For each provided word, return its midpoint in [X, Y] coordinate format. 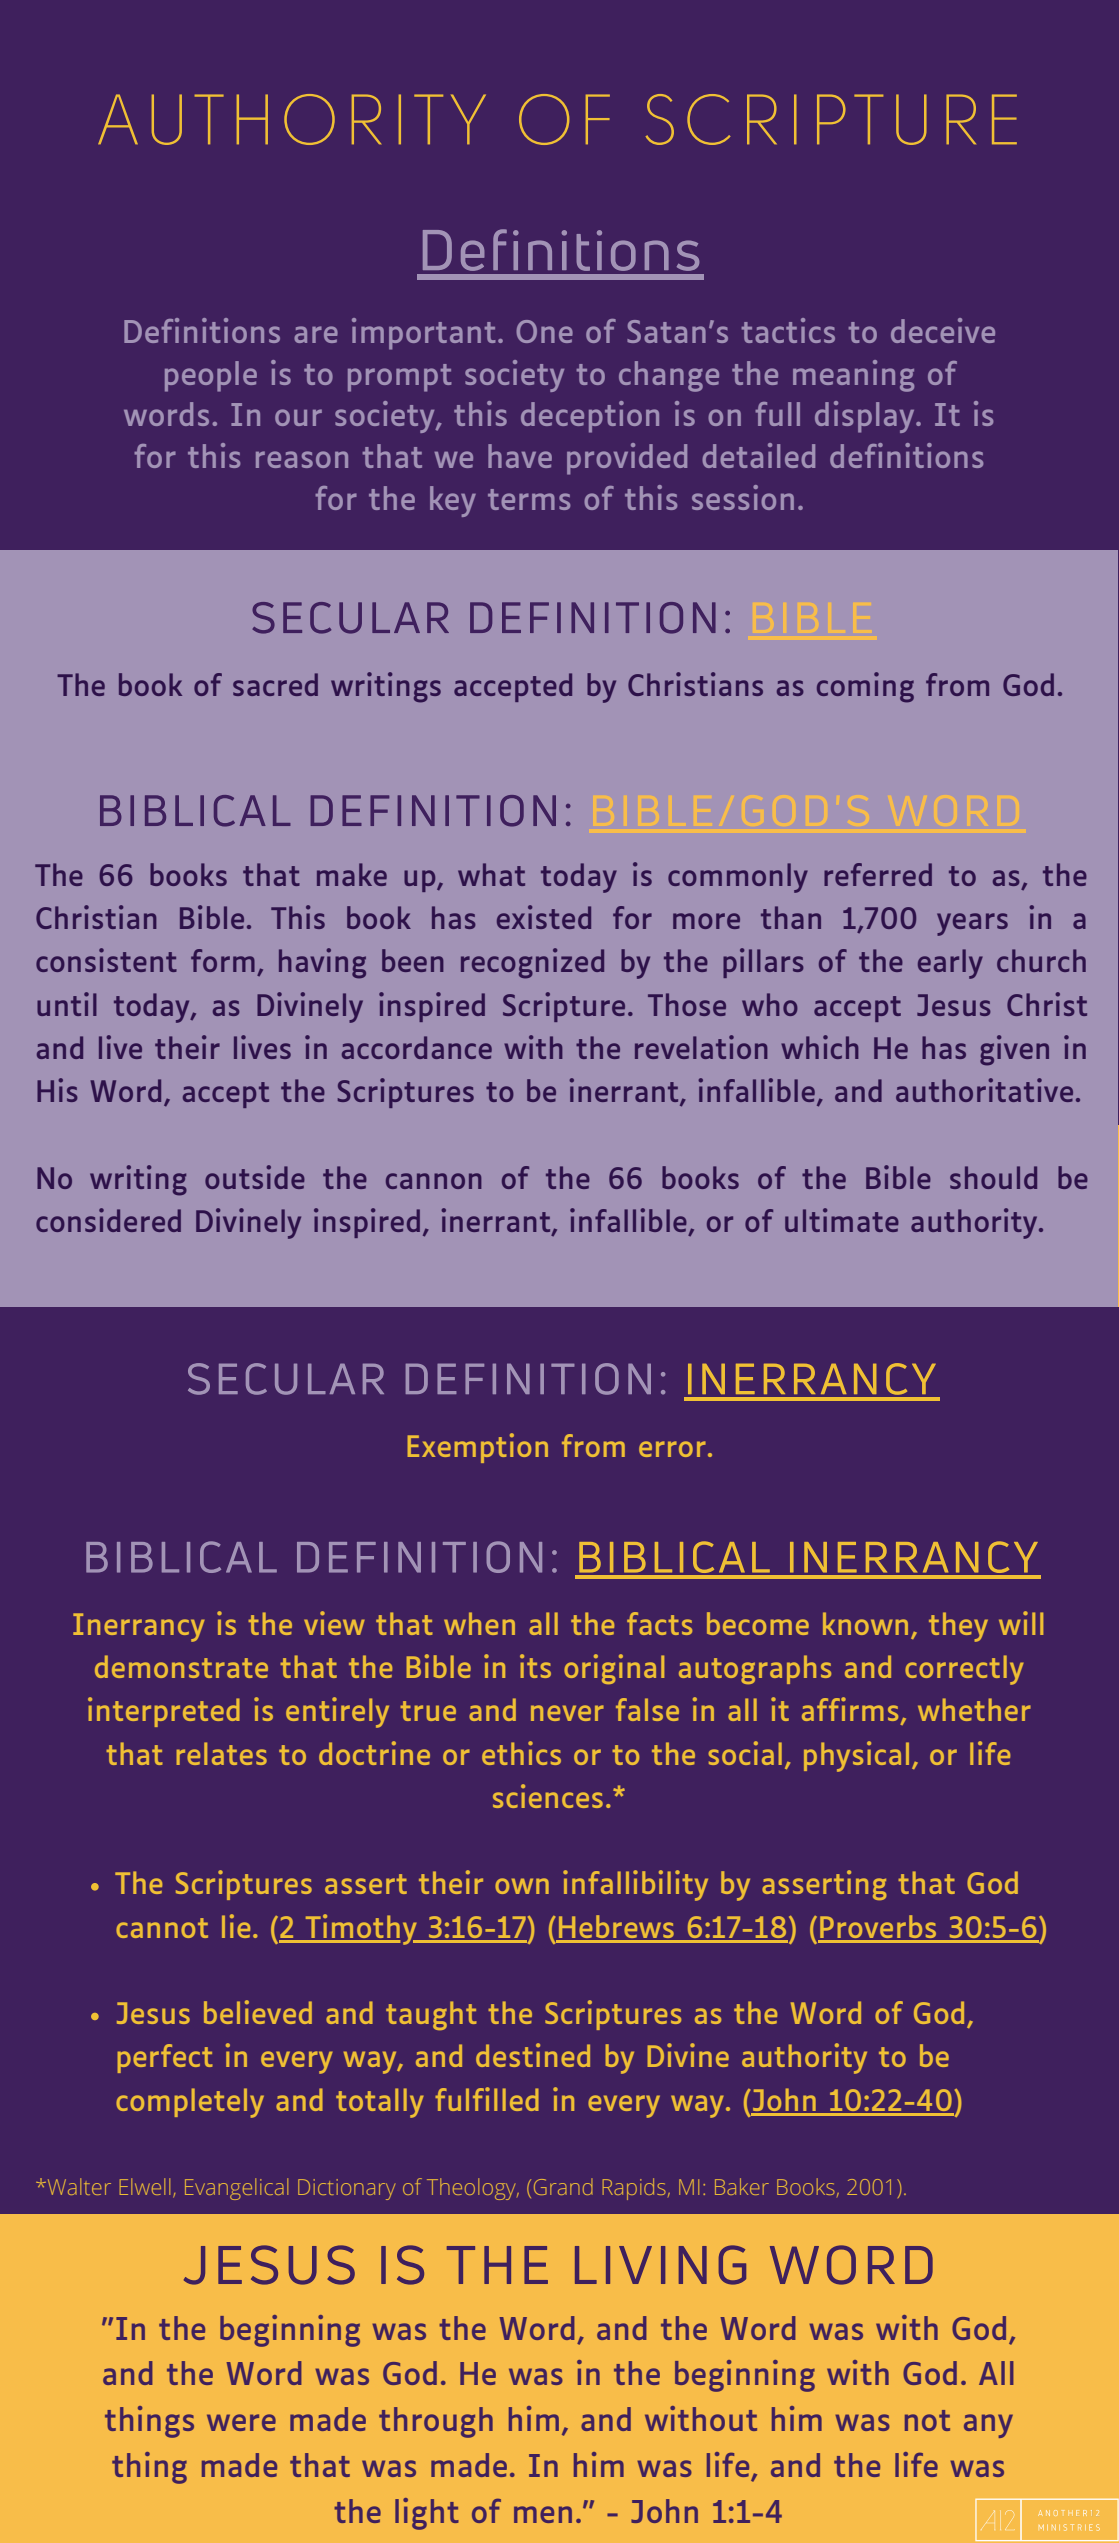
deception [590, 417]
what [491, 874]
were [241, 2422]
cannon [433, 1181]
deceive [943, 330]
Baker [742, 2186]
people [211, 376]
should [993, 1177]
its [535, 1666]
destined [533, 2055]
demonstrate [181, 1666]
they [958, 1627]
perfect [165, 2058]
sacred [275, 684]
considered [108, 1220]
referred [878, 874]
